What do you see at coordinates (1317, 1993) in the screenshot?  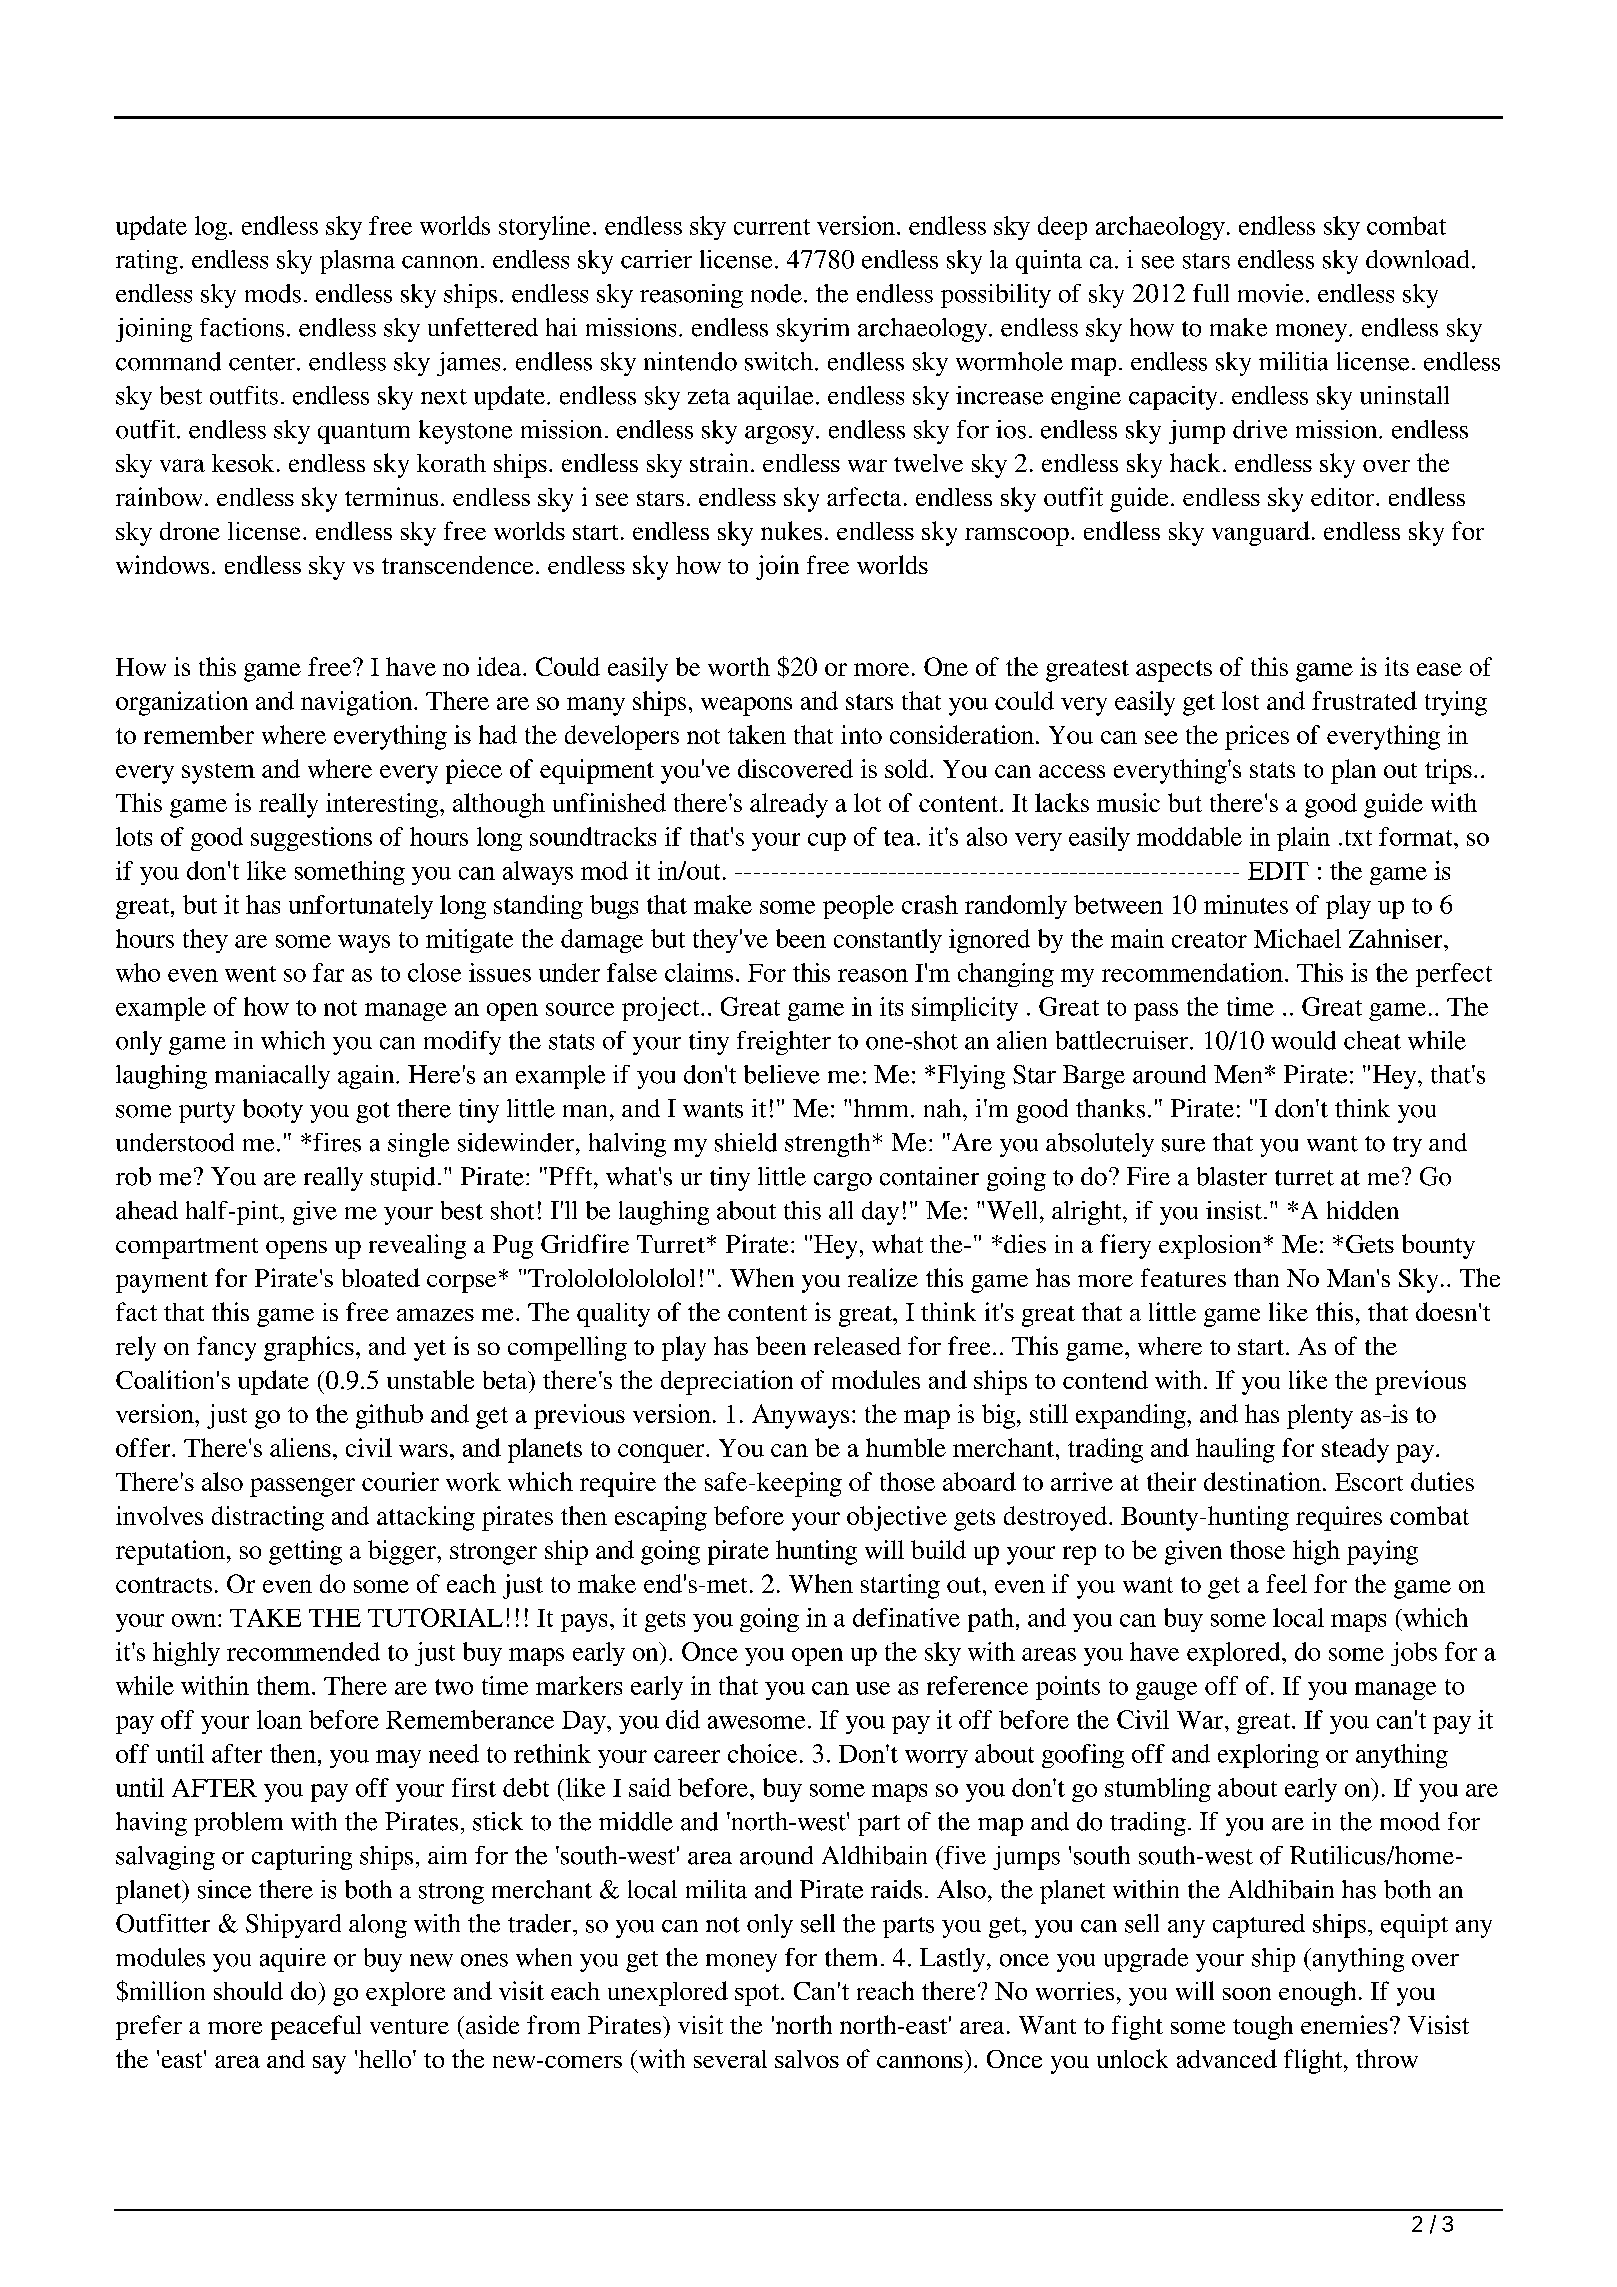 I see `enough` at bounding box center [1317, 1993].
